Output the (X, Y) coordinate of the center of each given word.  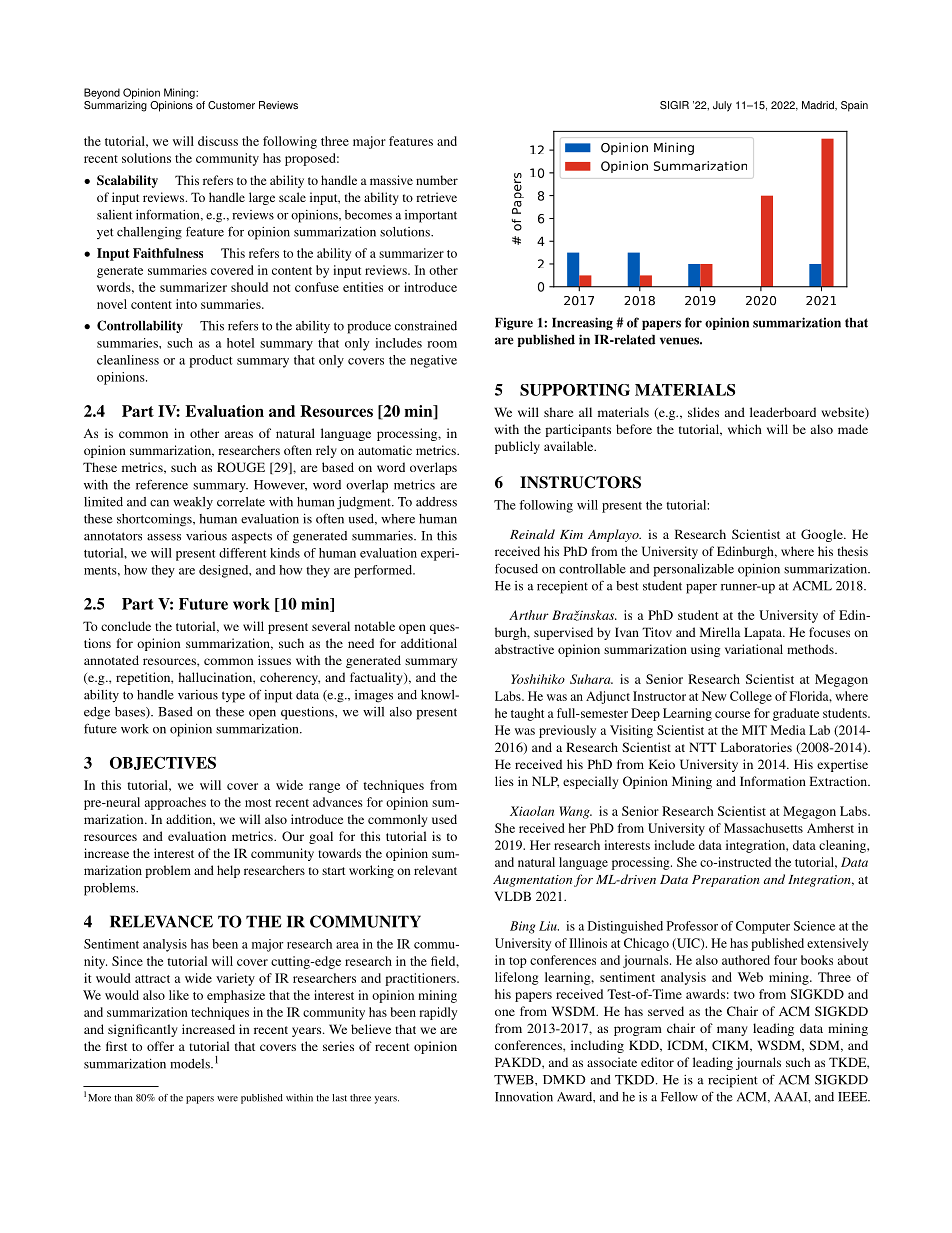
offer (160, 1046)
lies (504, 781)
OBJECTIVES (163, 763)
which (745, 429)
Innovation (524, 1097)
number (437, 180)
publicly (517, 447)
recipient (733, 1081)
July (722, 106)
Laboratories (756, 747)
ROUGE (241, 467)
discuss (218, 141)
